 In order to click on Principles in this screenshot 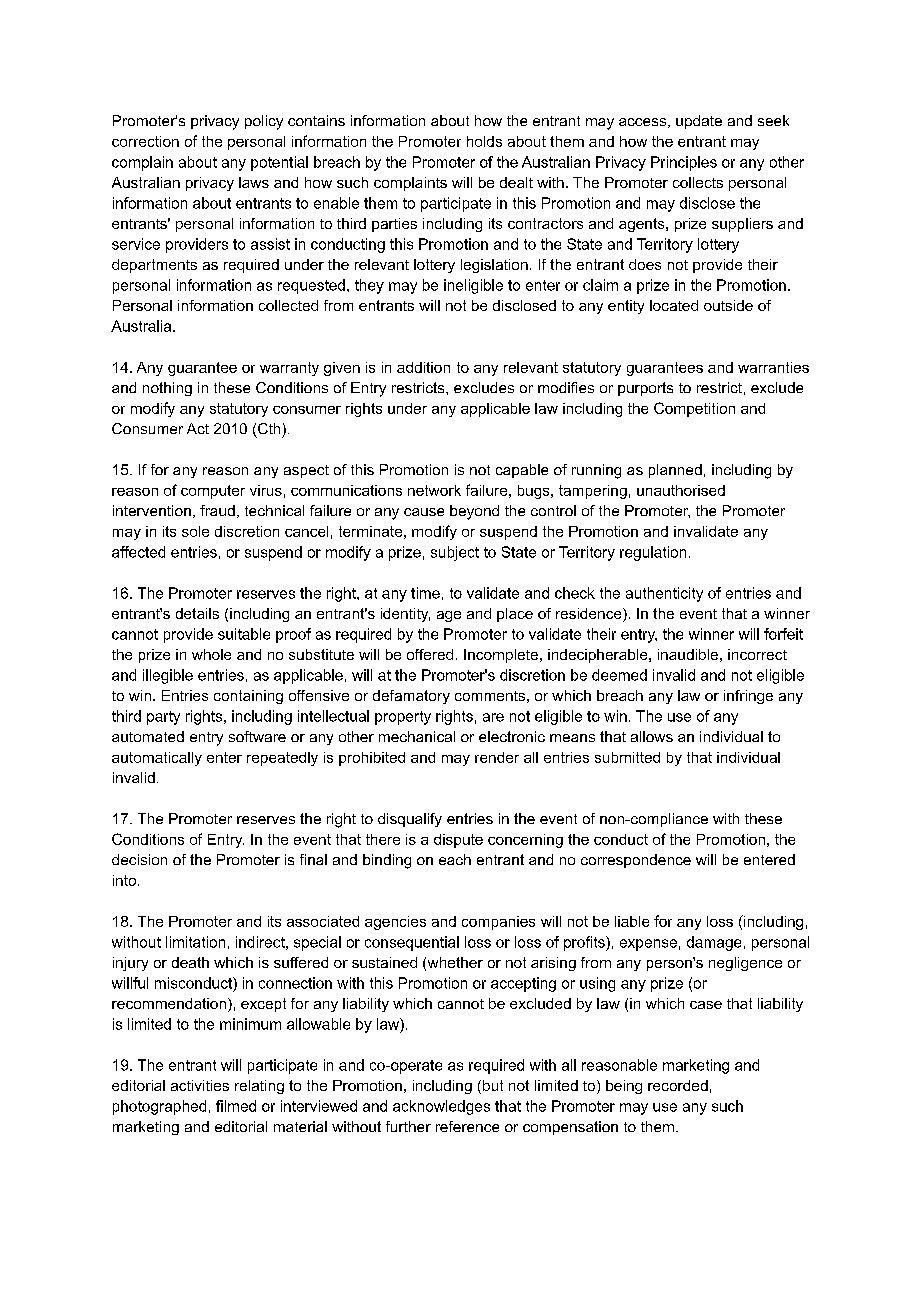, I will do `click(684, 163)`.
